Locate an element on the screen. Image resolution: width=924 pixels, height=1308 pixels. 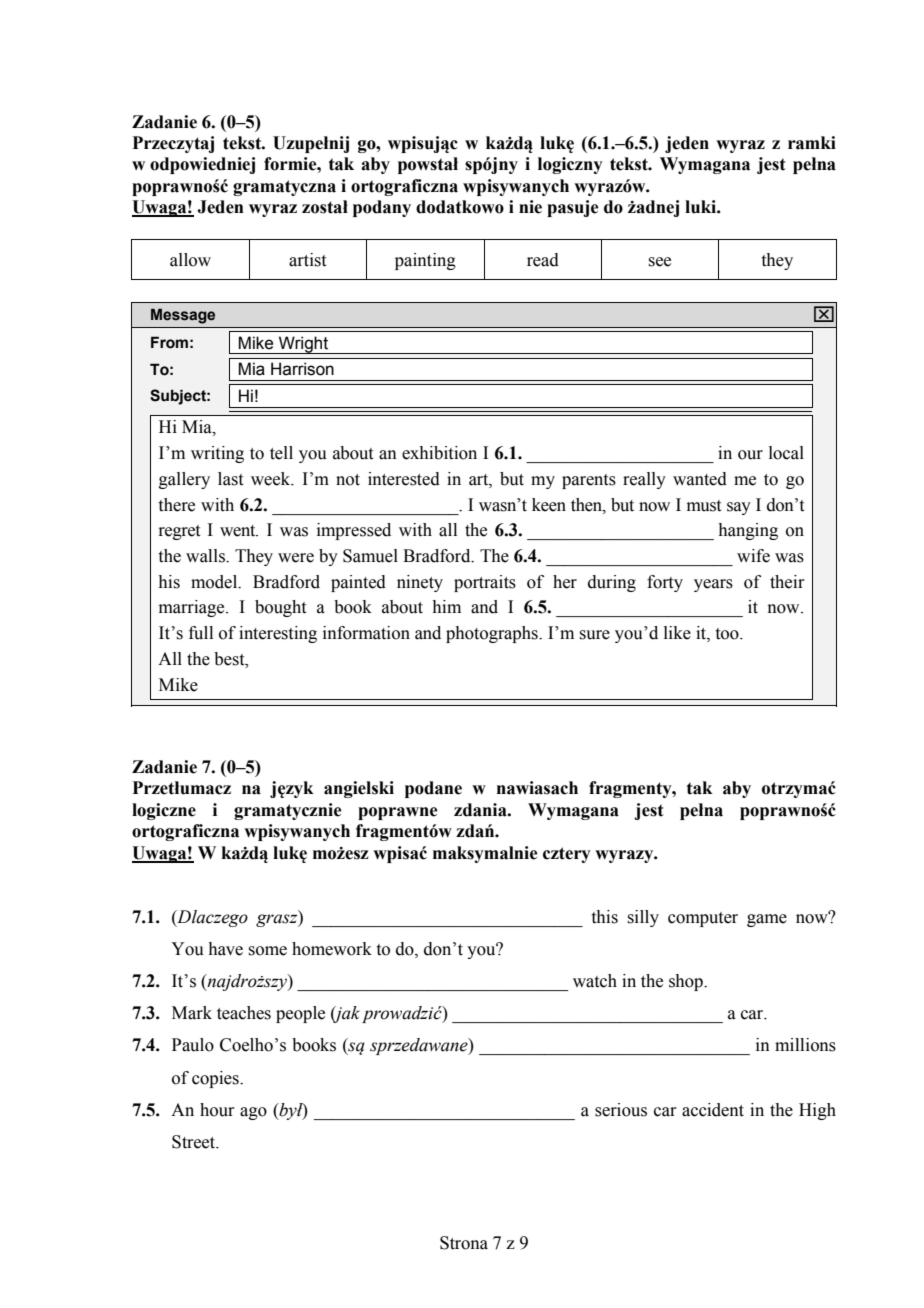
accident is located at coordinates (713, 1110).
